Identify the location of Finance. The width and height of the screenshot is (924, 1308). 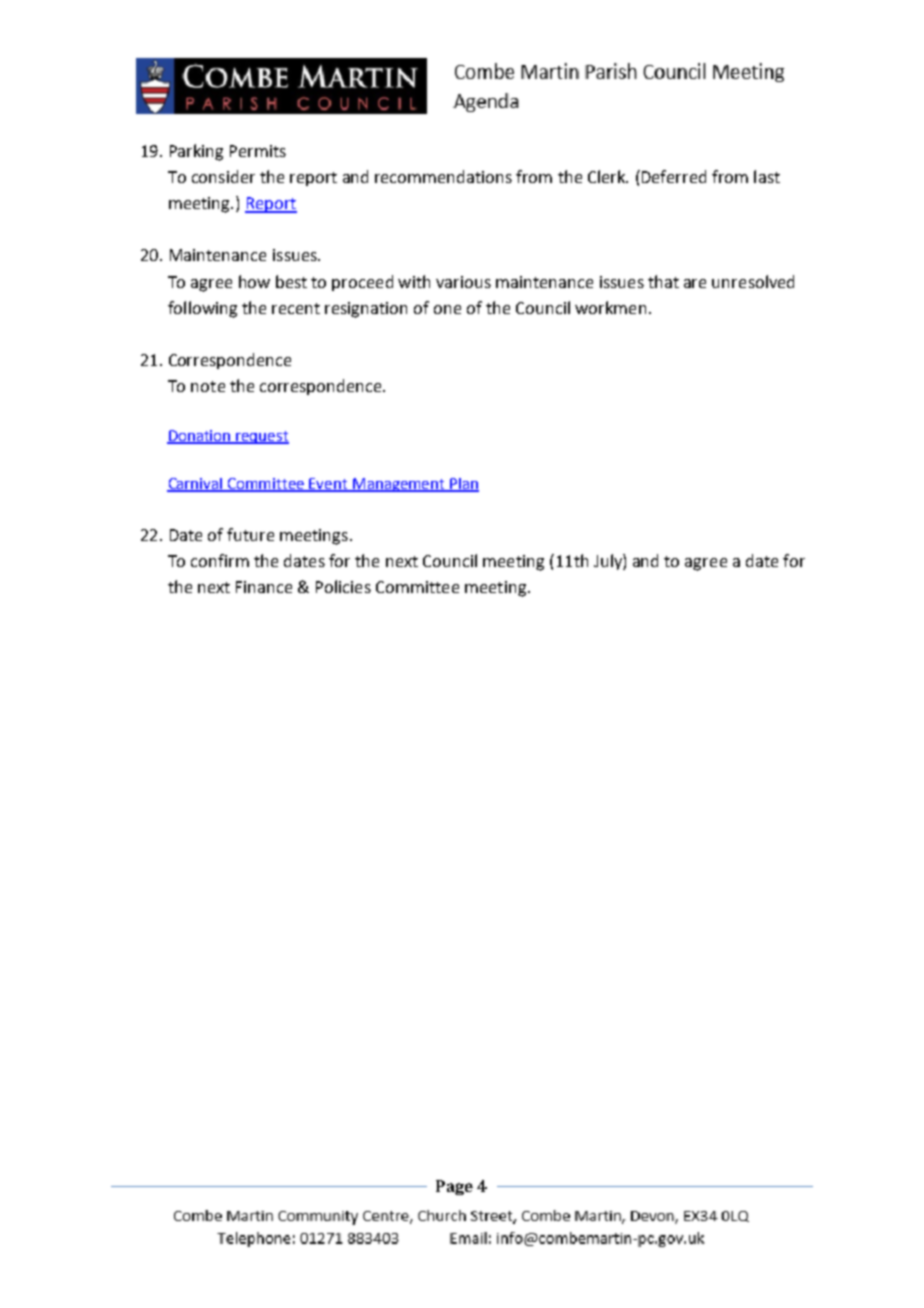
(264, 587).
